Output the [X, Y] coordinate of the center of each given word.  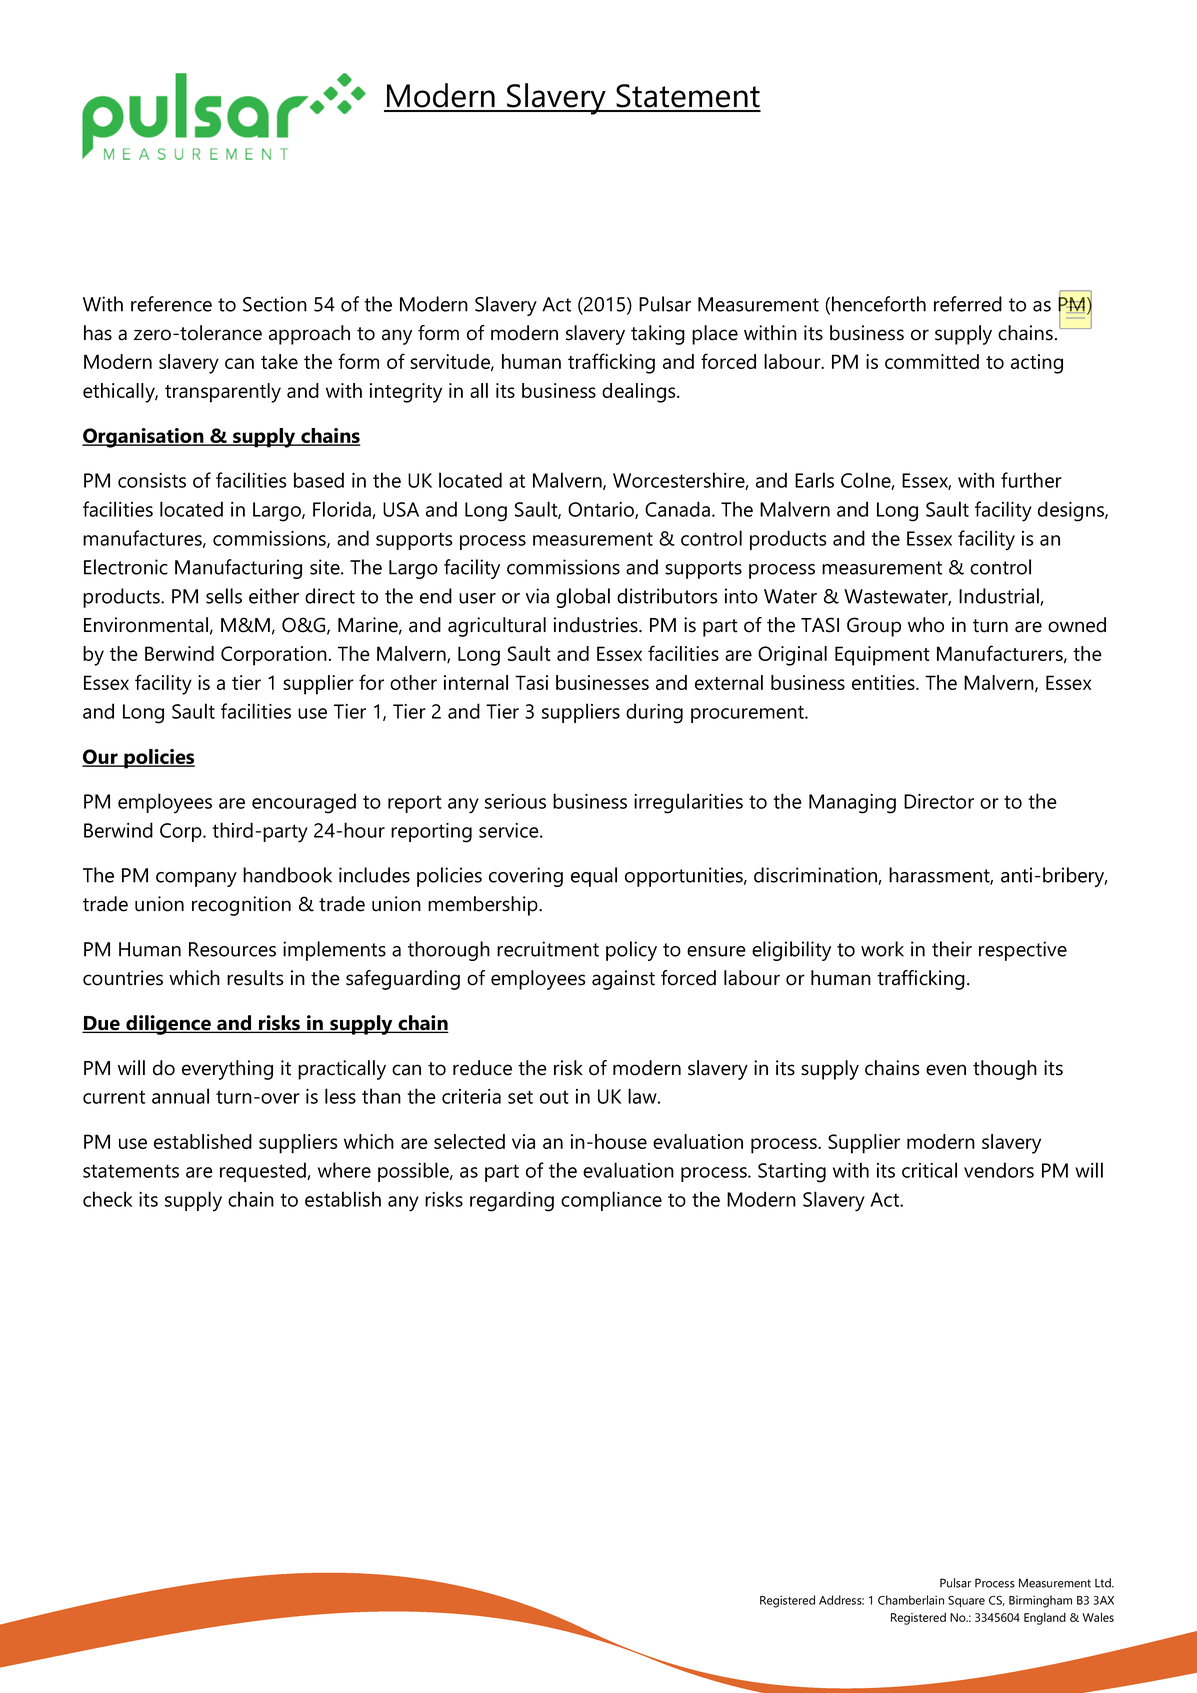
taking [658, 335]
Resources [232, 949]
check [107, 1199]
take [279, 361]
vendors [999, 1170]
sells [224, 596]
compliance [611, 1201]
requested [264, 1172]
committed [932, 361]
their [952, 949]
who [926, 625]
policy [631, 951]
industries [597, 625]
